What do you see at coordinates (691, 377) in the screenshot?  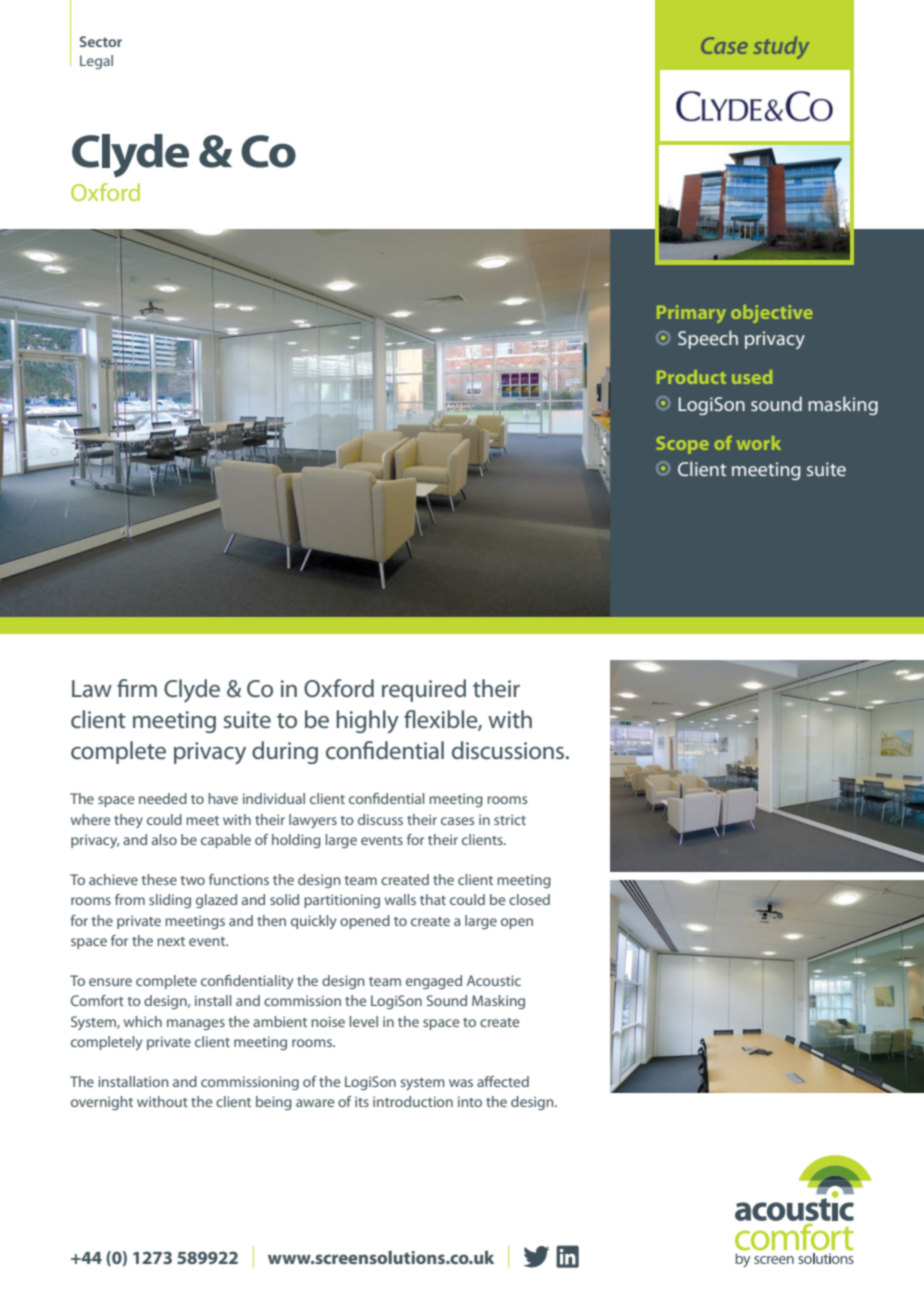 I see `Product` at bounding box center [691, 377].
